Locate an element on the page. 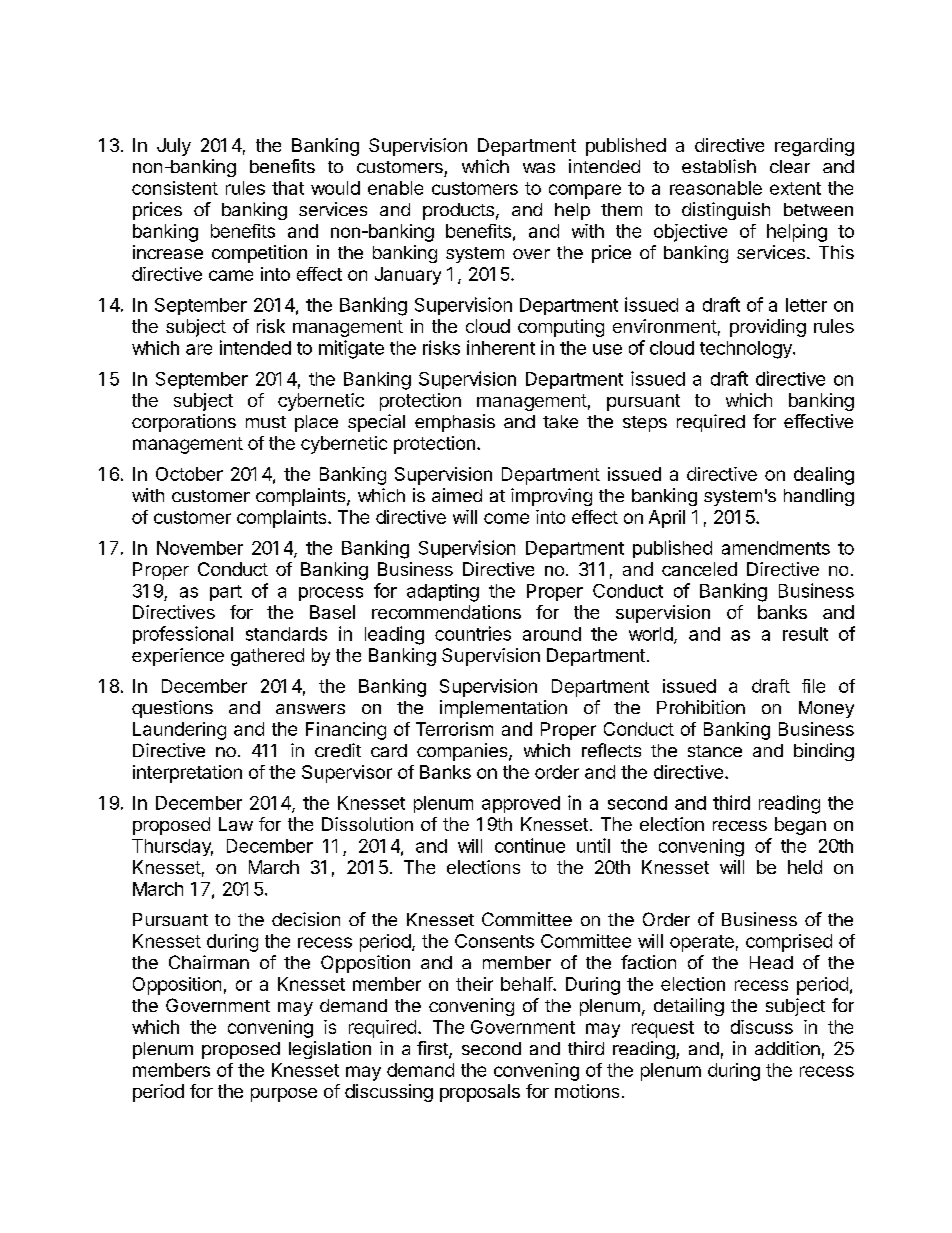  was is located at coordinates (539, 168).
